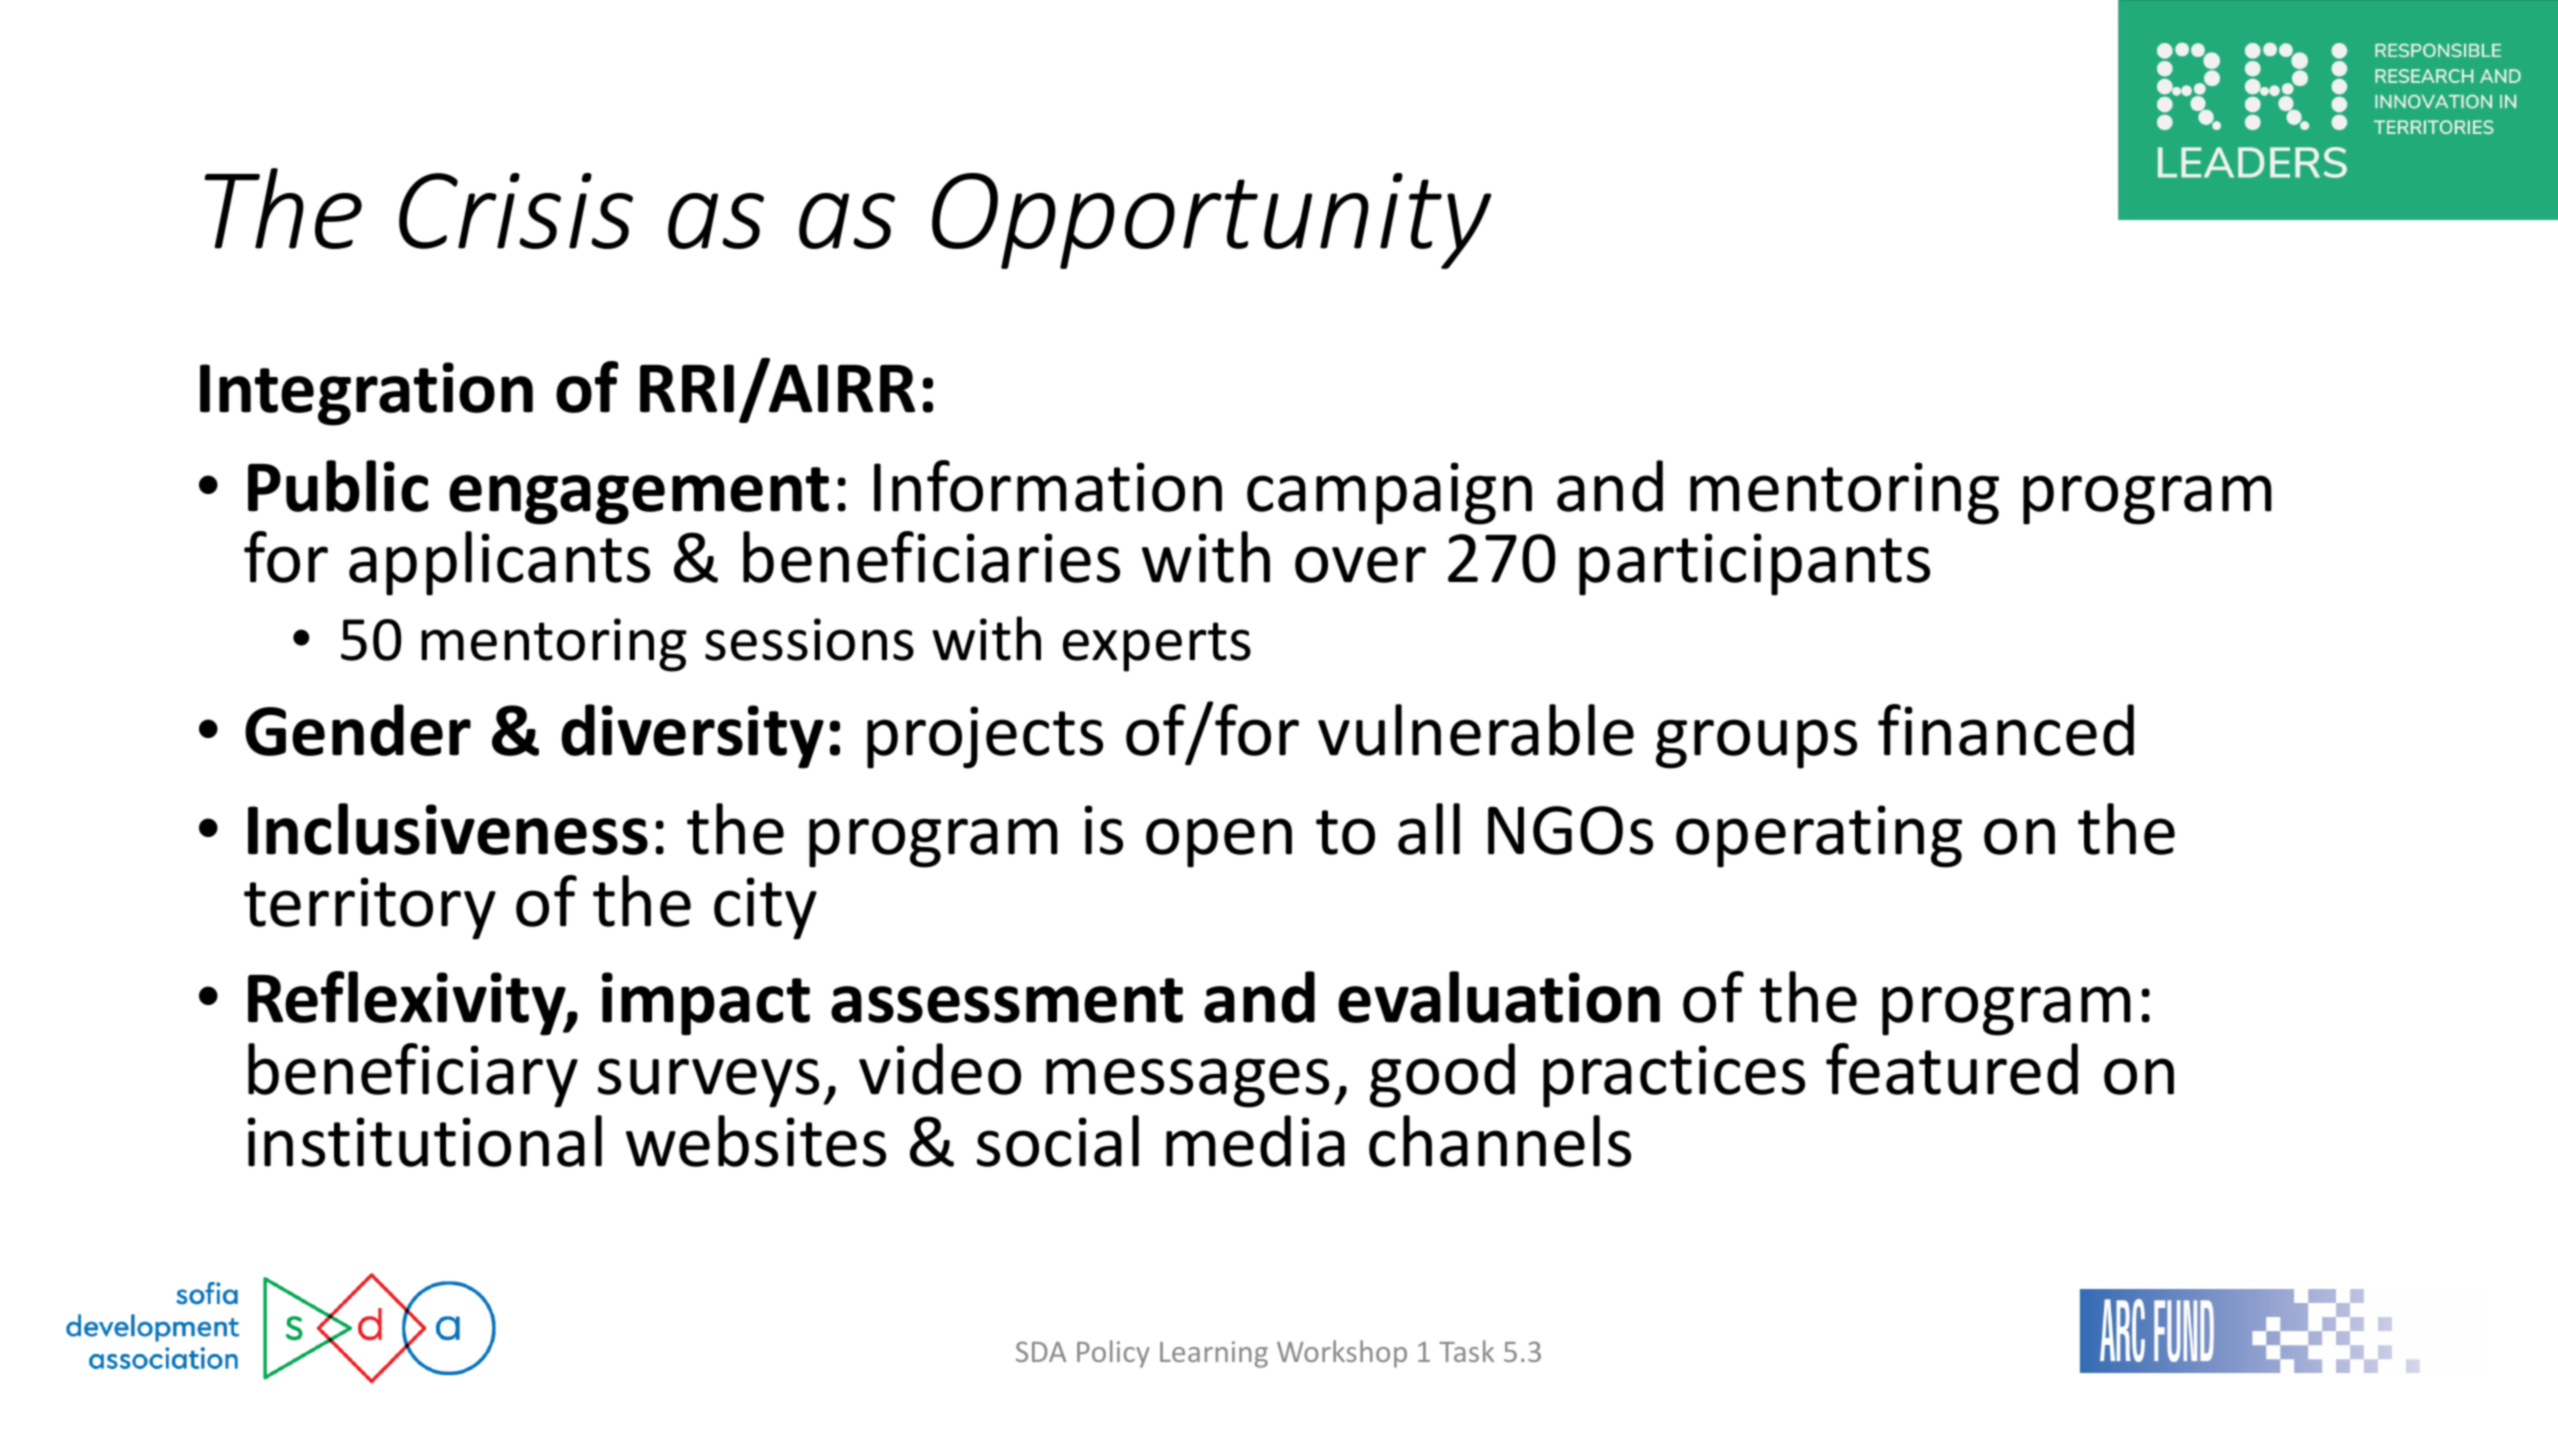 This screenshot has height=1439, width=2558. I want to click on groups, so click(1756, 744).
